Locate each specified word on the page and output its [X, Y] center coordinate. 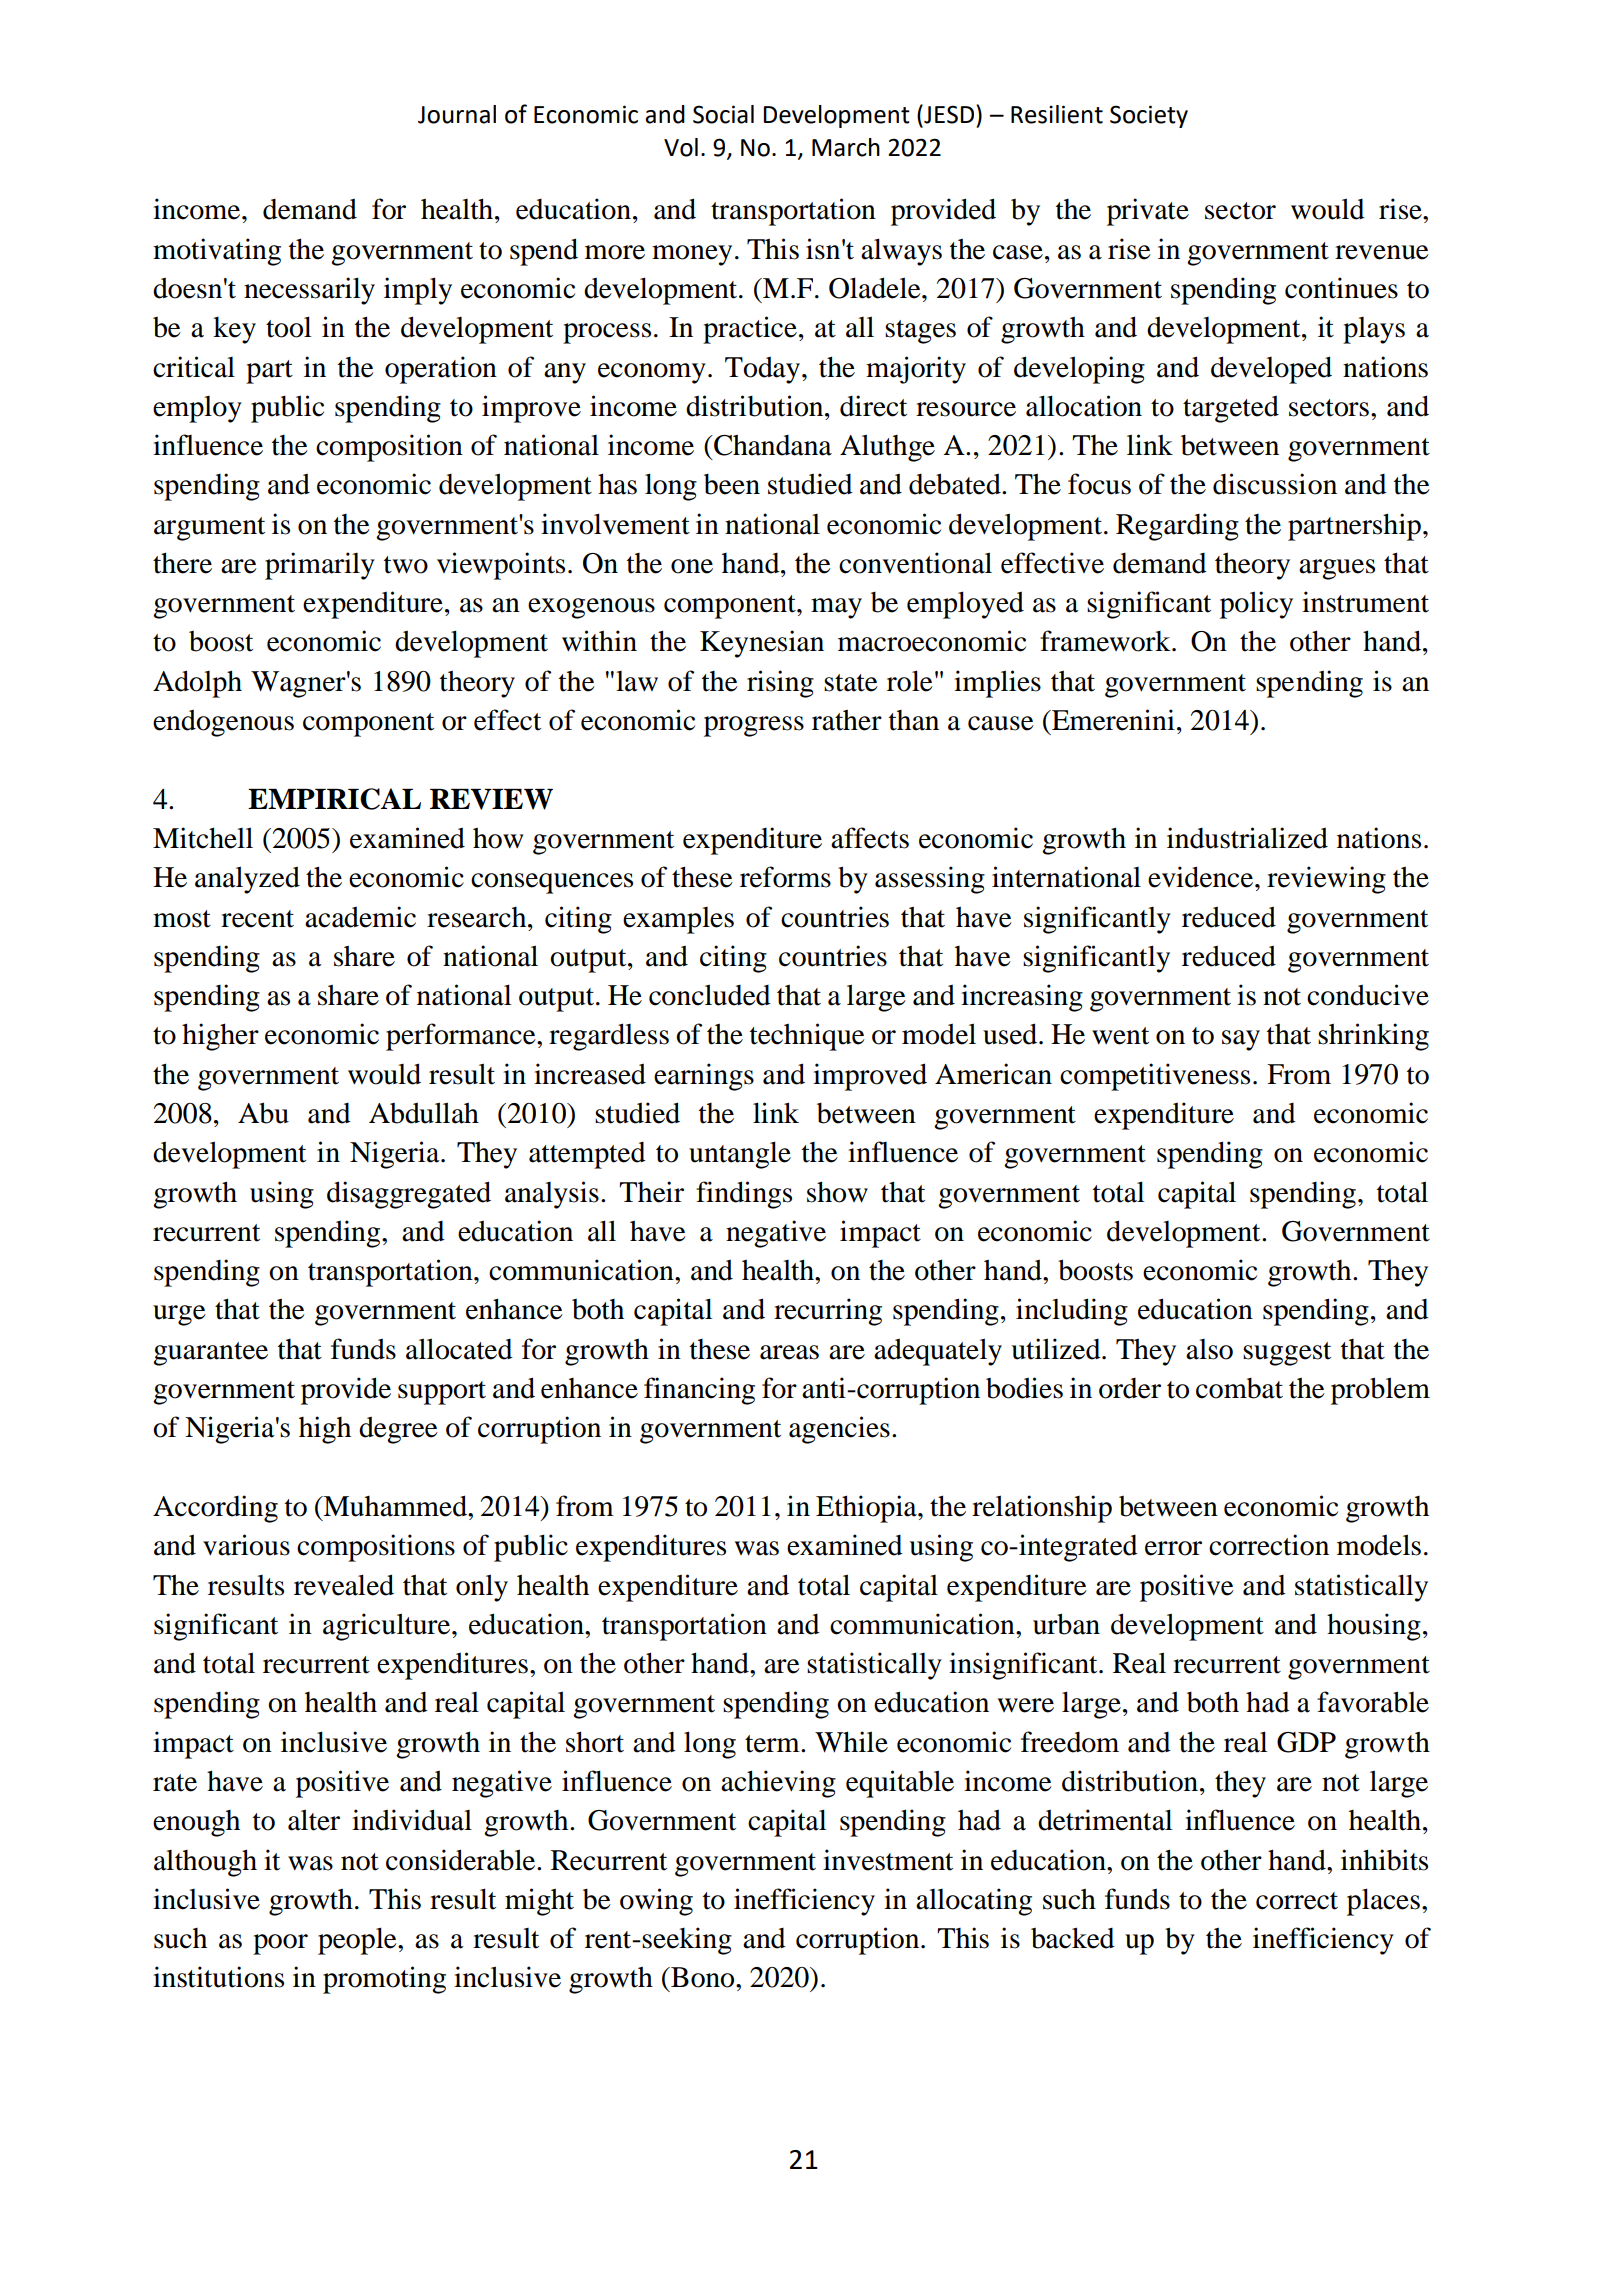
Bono [703, 1977]
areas [789, 1352]
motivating [217, 252]
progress [754, 726]
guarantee [210, 1354]
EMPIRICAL [334, 799]
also [1209, 1349]
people [358, 1941]
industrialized [1247, 838]
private [1148, 212]
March [846, 147]
